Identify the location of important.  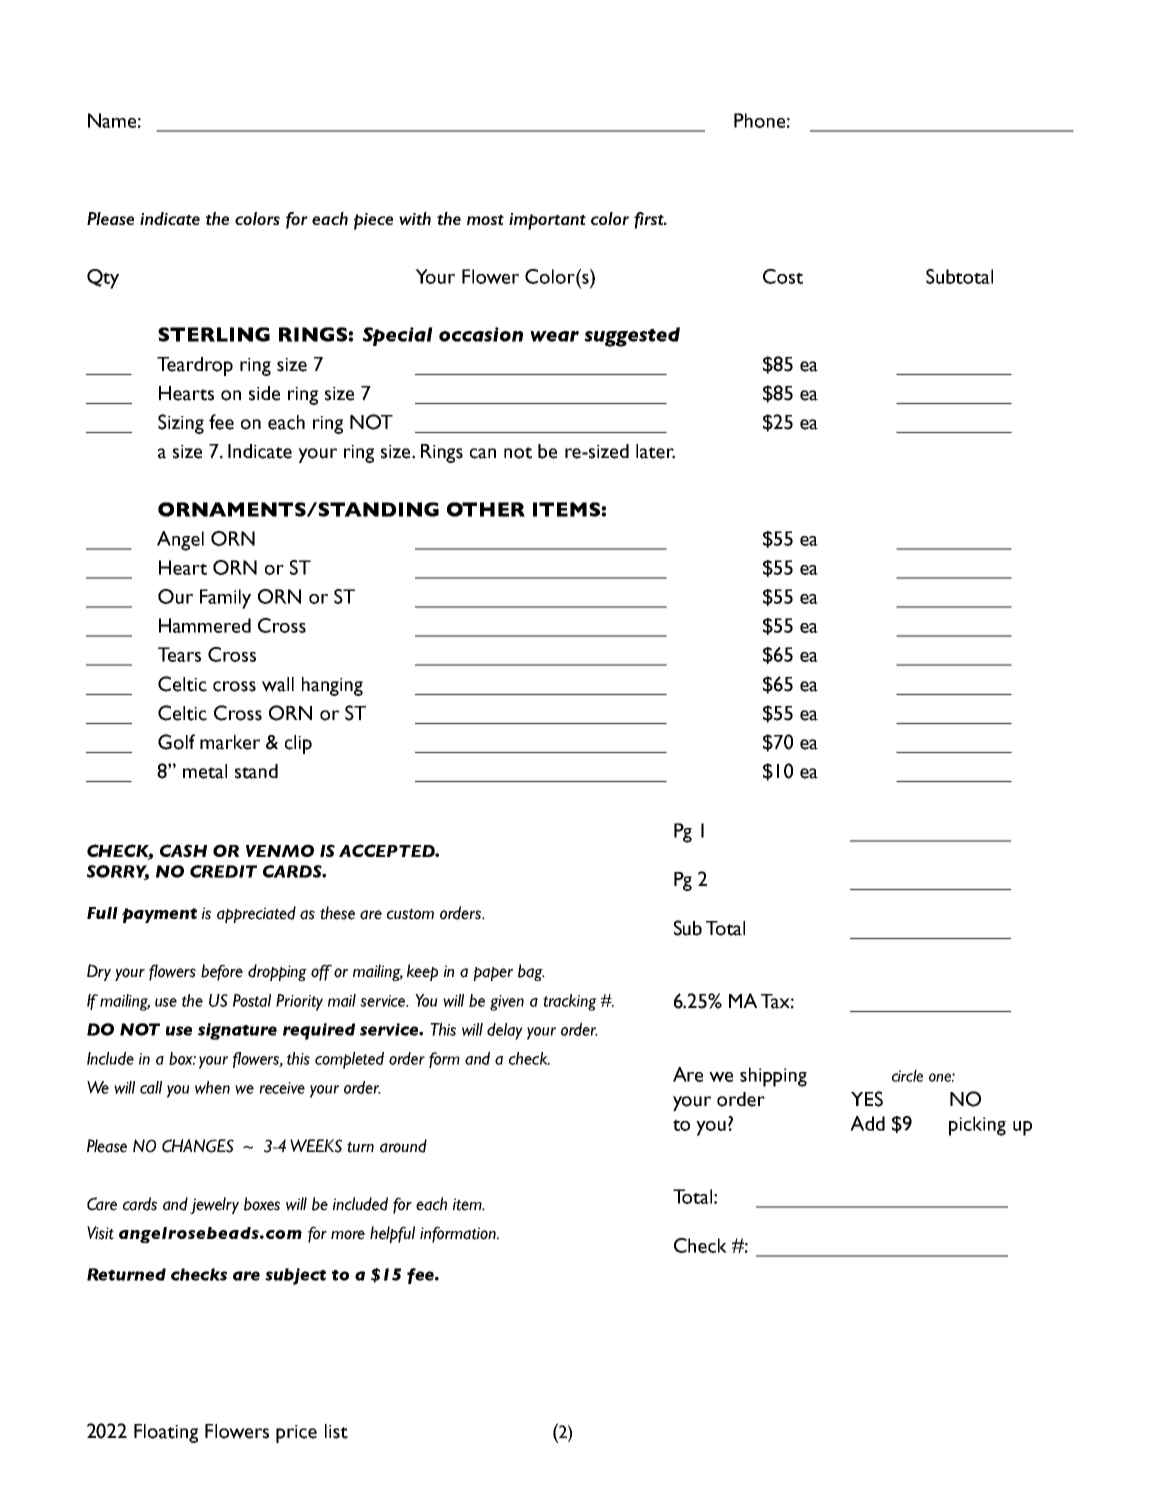
(547, 221).
